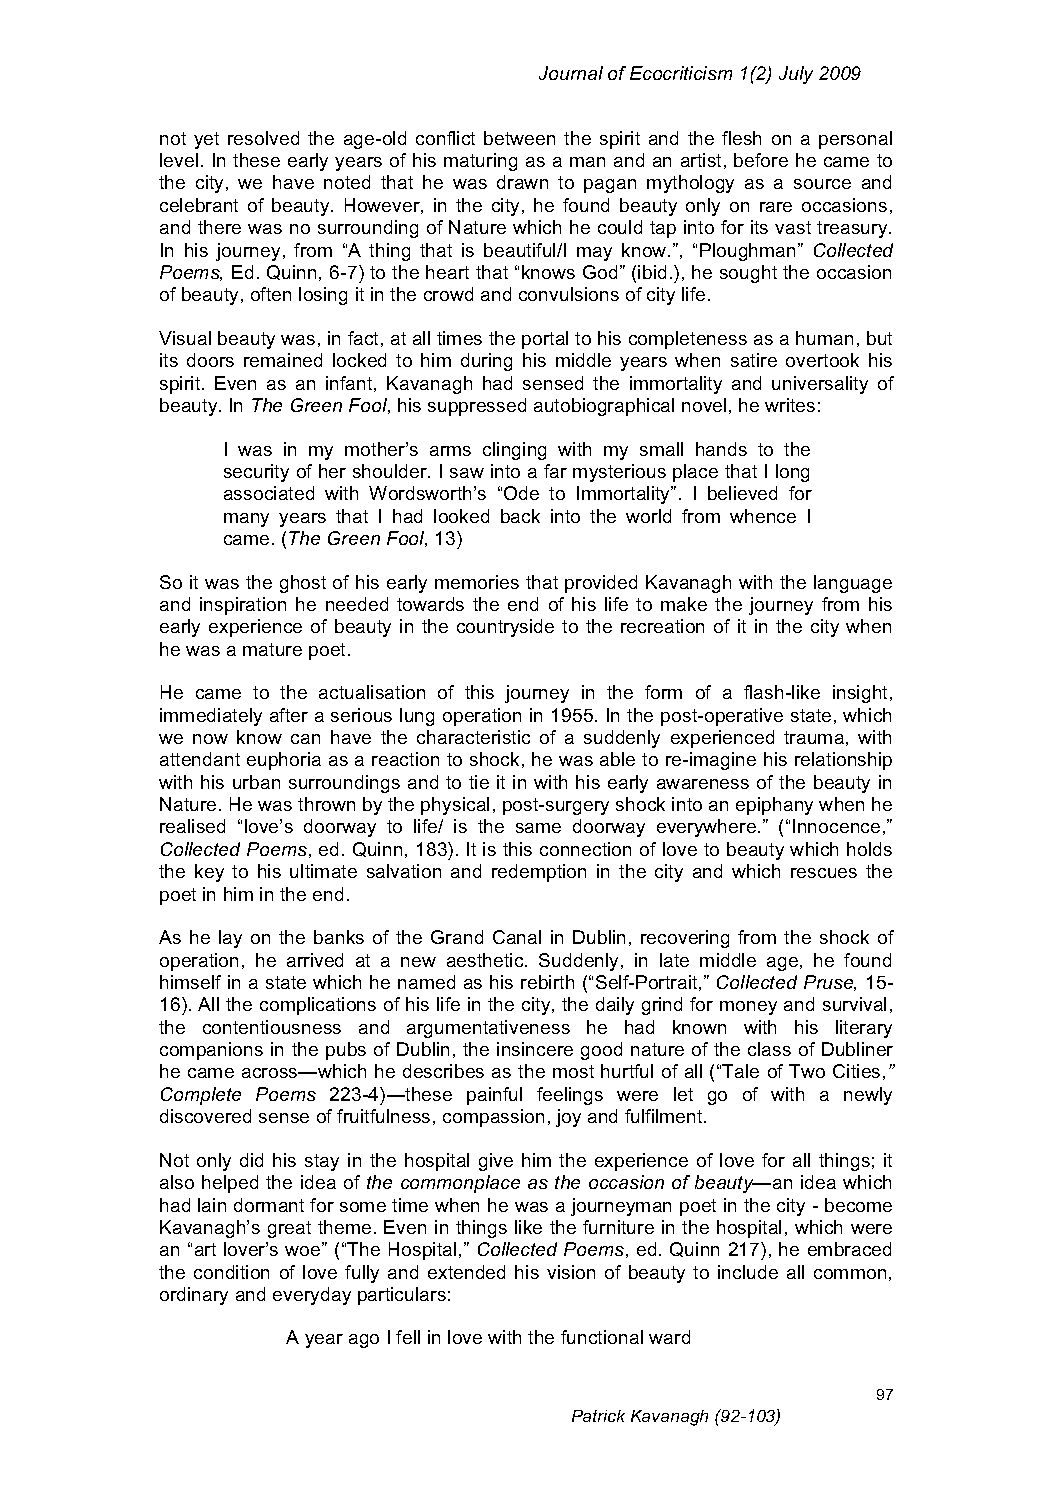  Describe the element at coordinates (284, 761) in the page. I see `euphoria` at that location.
